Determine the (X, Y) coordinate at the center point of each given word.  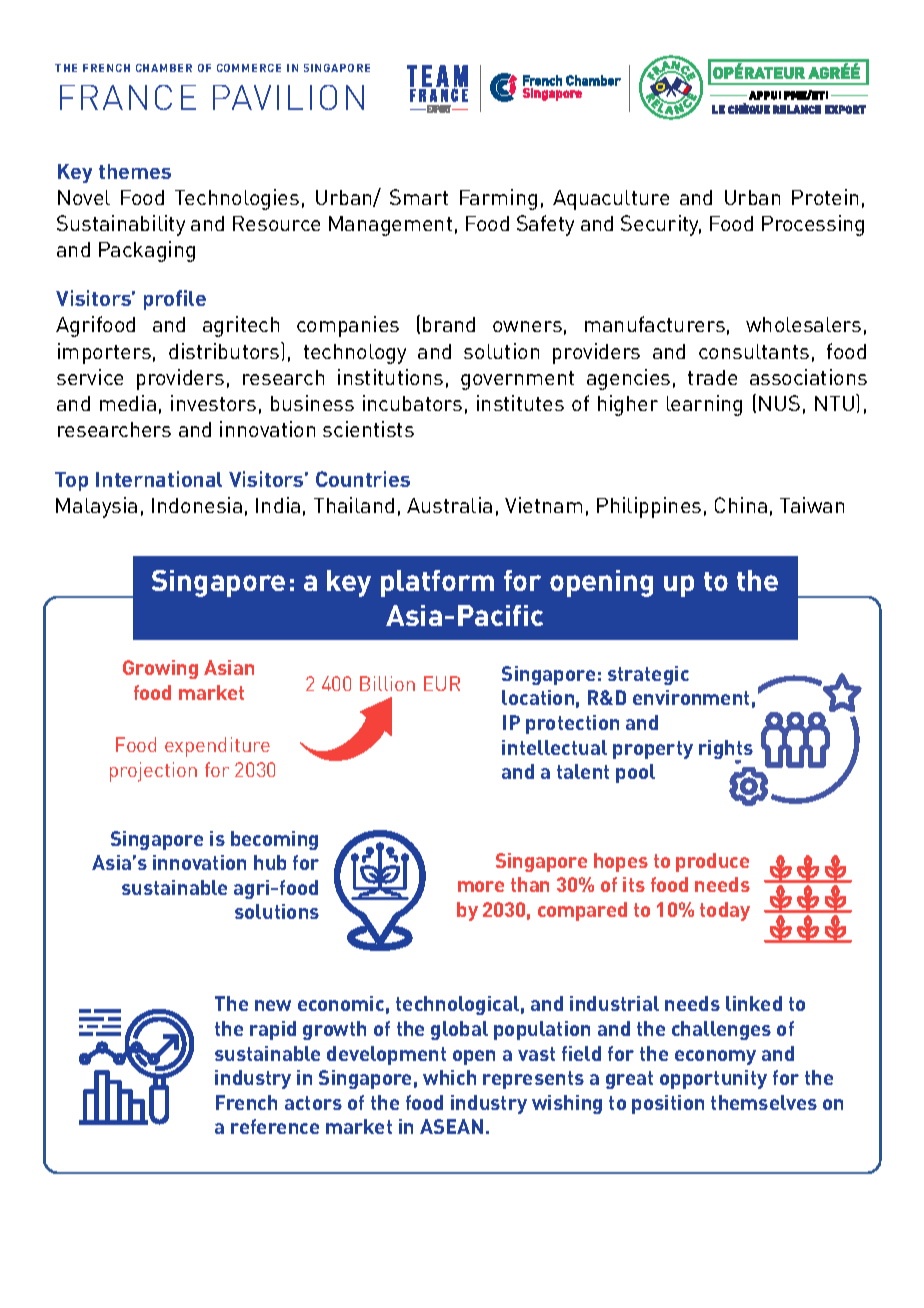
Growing (160, 669)
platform (437, 583)
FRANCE (128, 97)
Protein (825, 197)
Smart (419, 197)
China (741, 505)
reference (275, 1126)
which (449, 1077)
